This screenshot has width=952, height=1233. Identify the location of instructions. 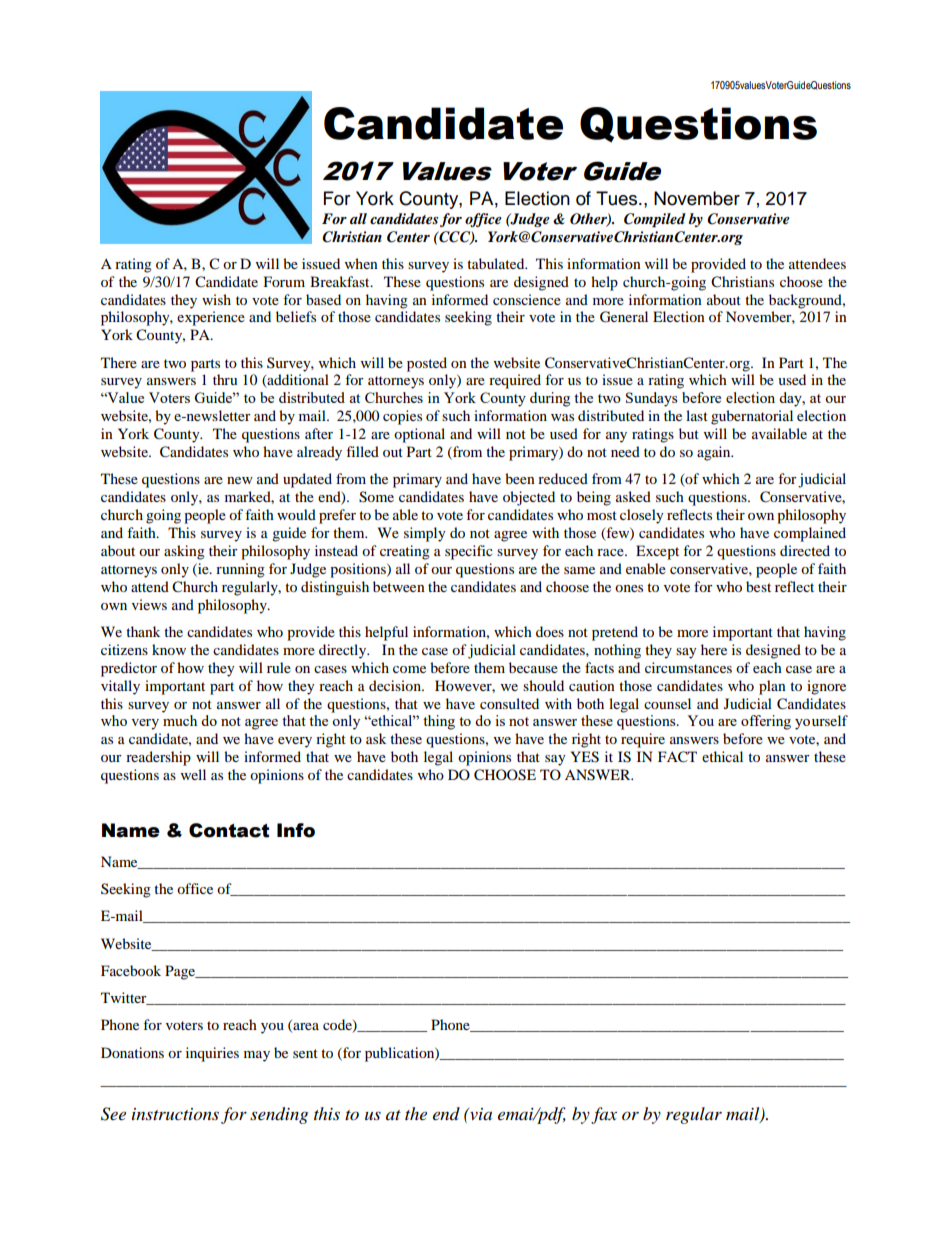
(175, 1114).
